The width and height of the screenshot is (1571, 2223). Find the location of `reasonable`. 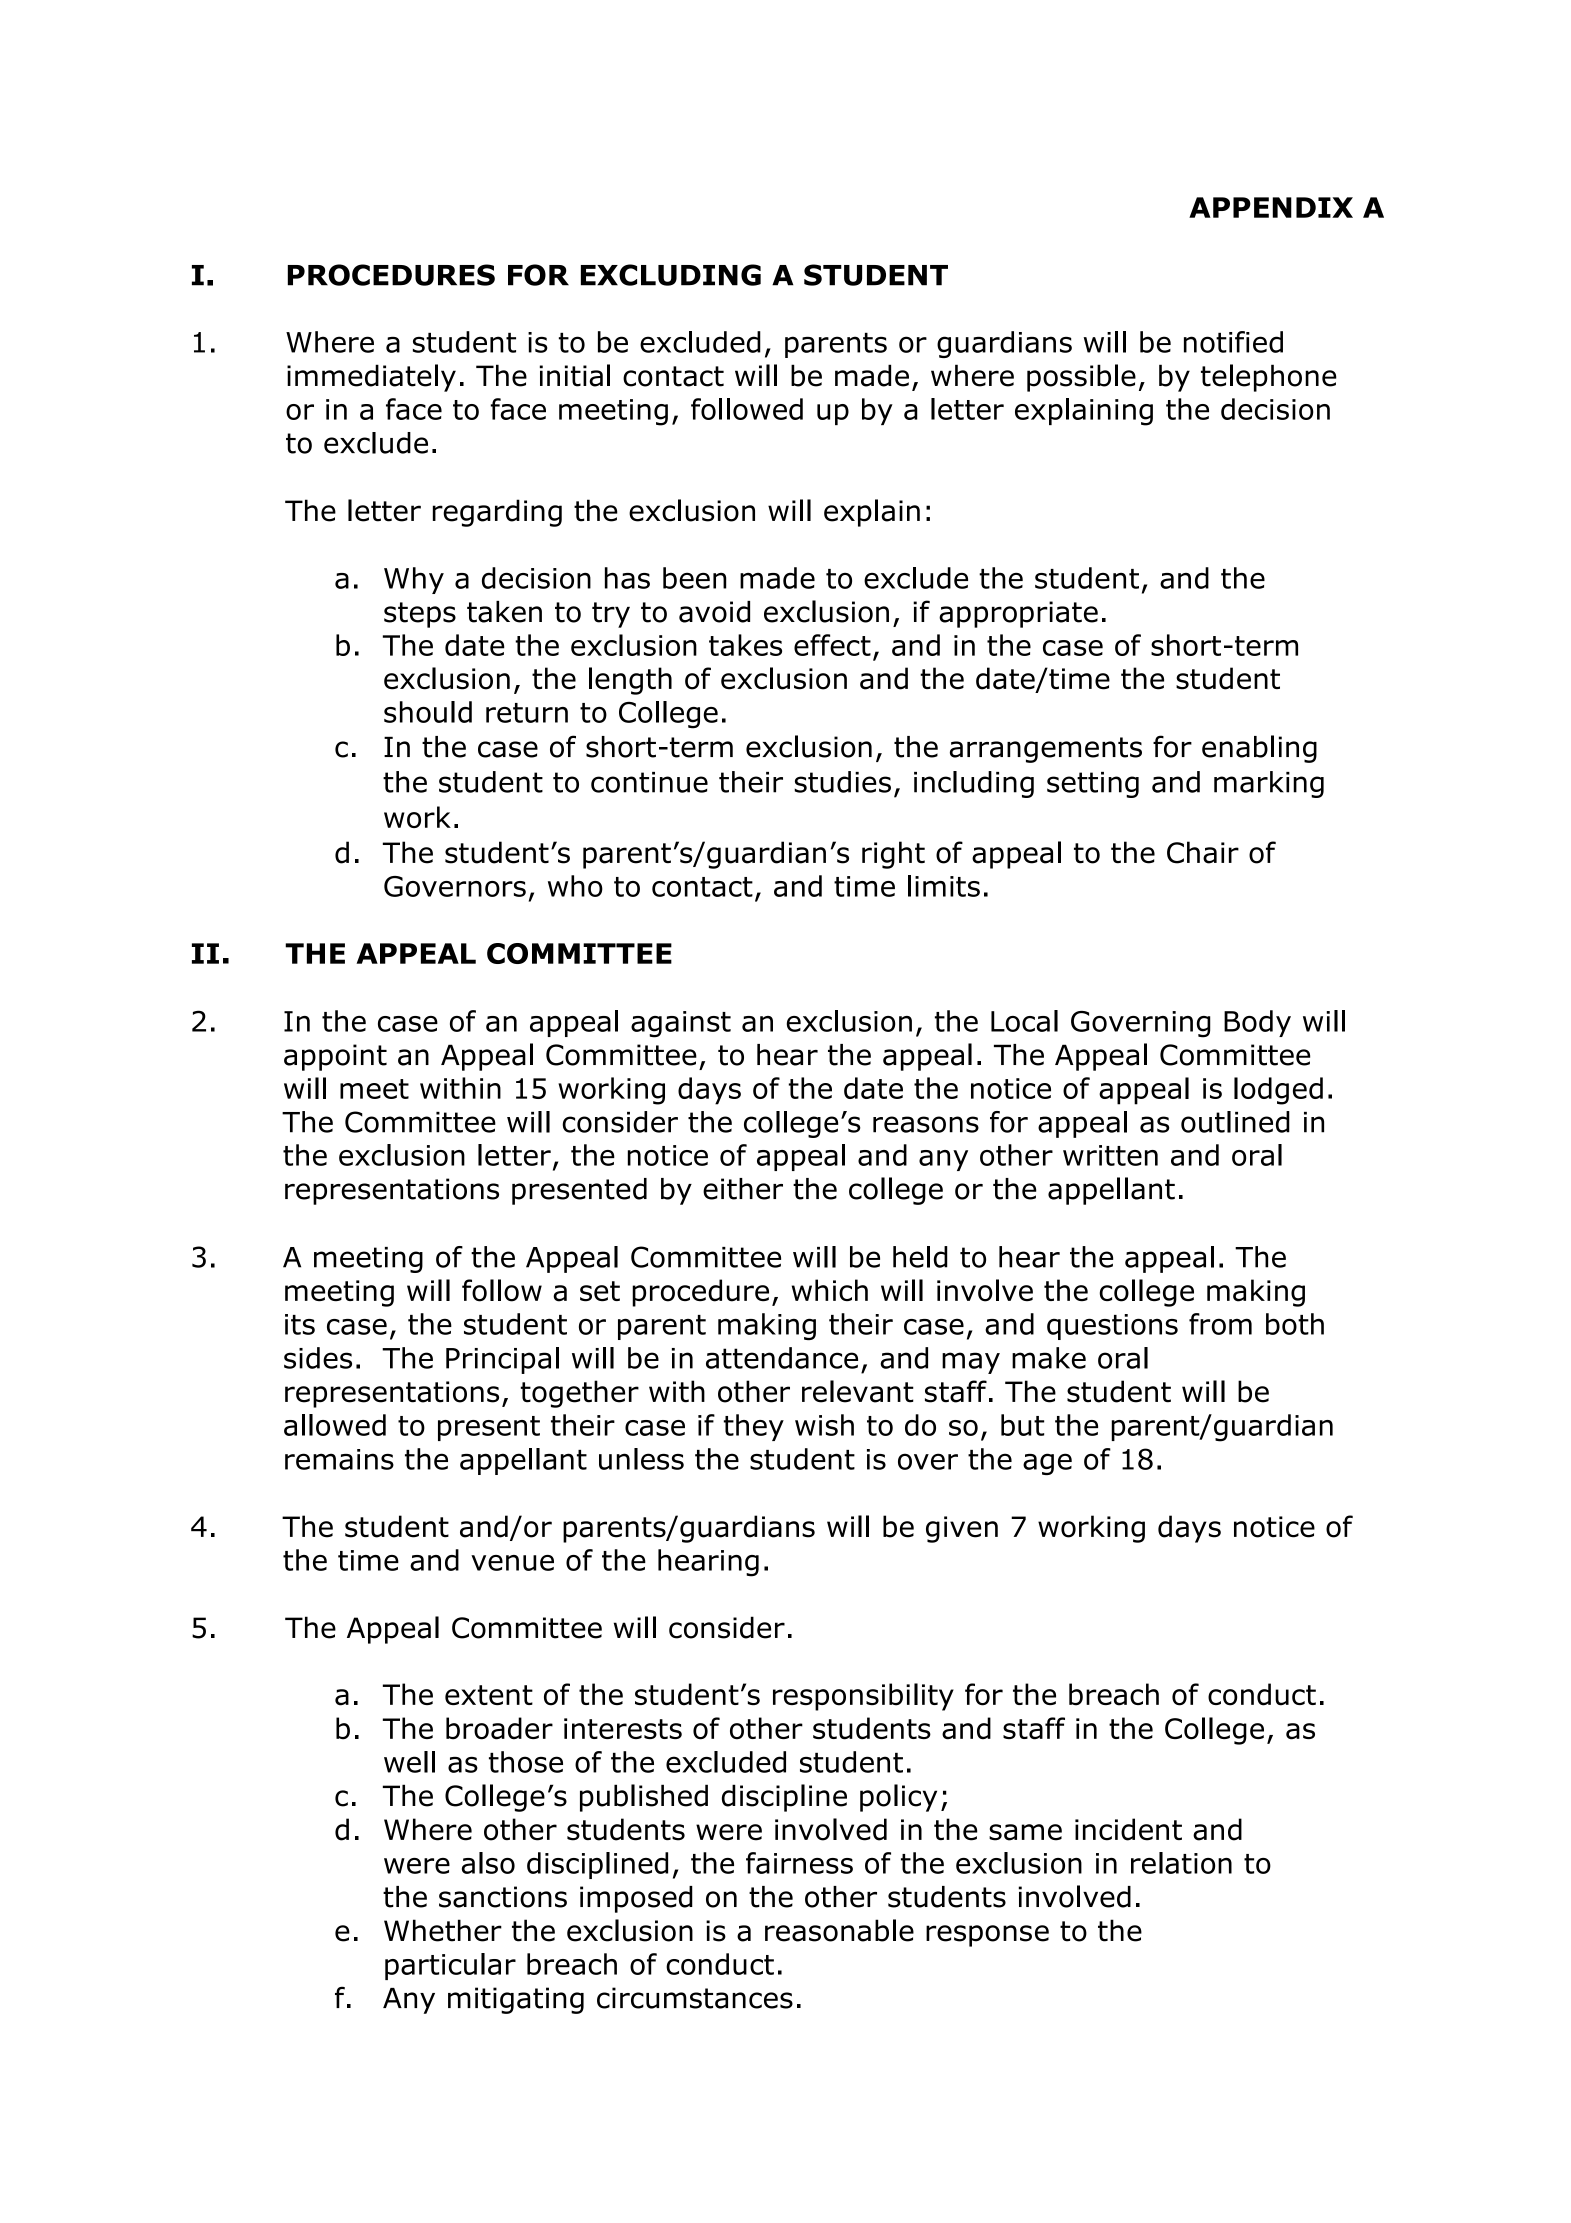

reasonable is located at coordinates (839, 1930).
